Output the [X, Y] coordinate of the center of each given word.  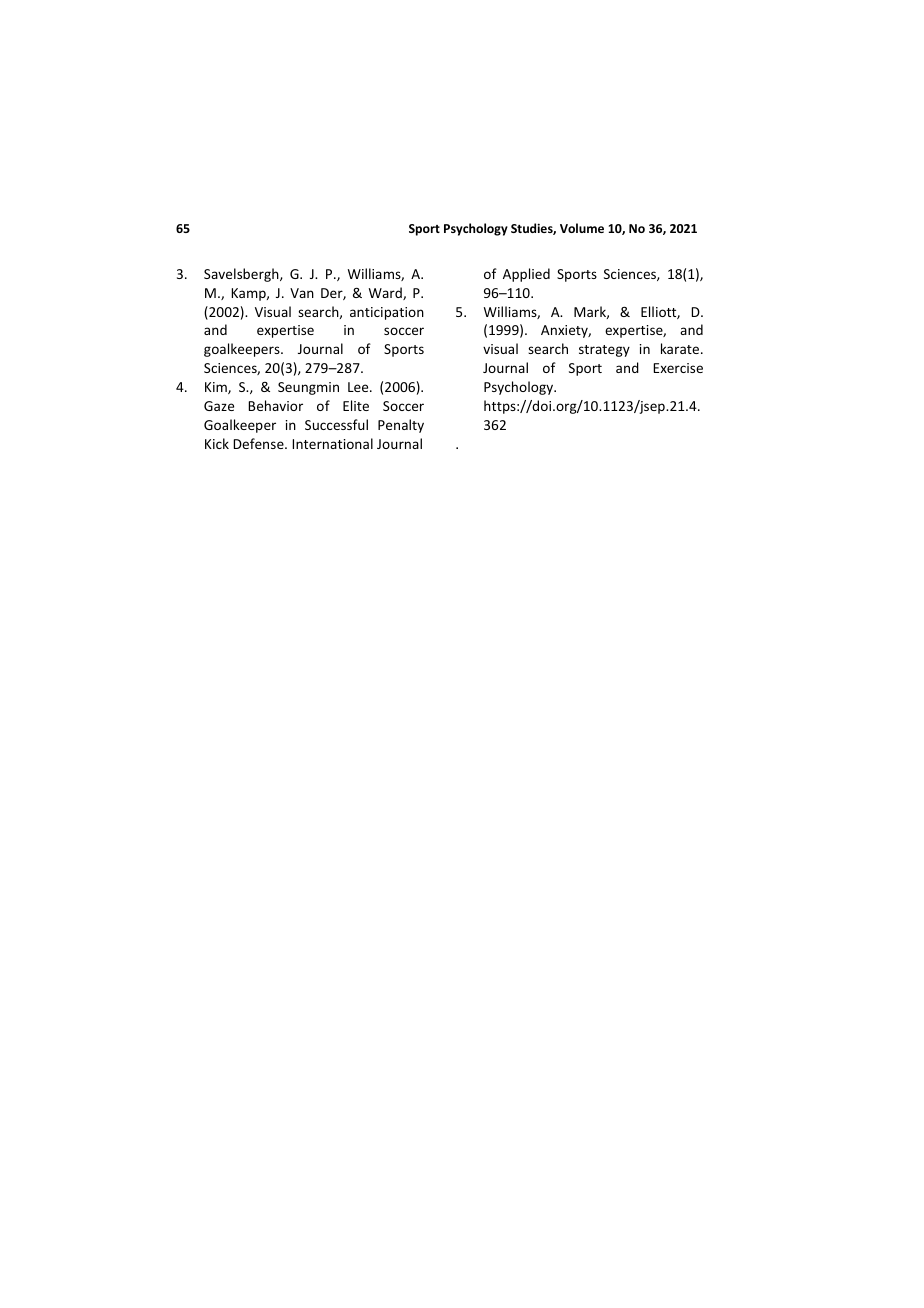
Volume [582, 228]
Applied [526, 275]
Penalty [401, 426]
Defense [259, 443]
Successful [336, 424]
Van [302, 293]
